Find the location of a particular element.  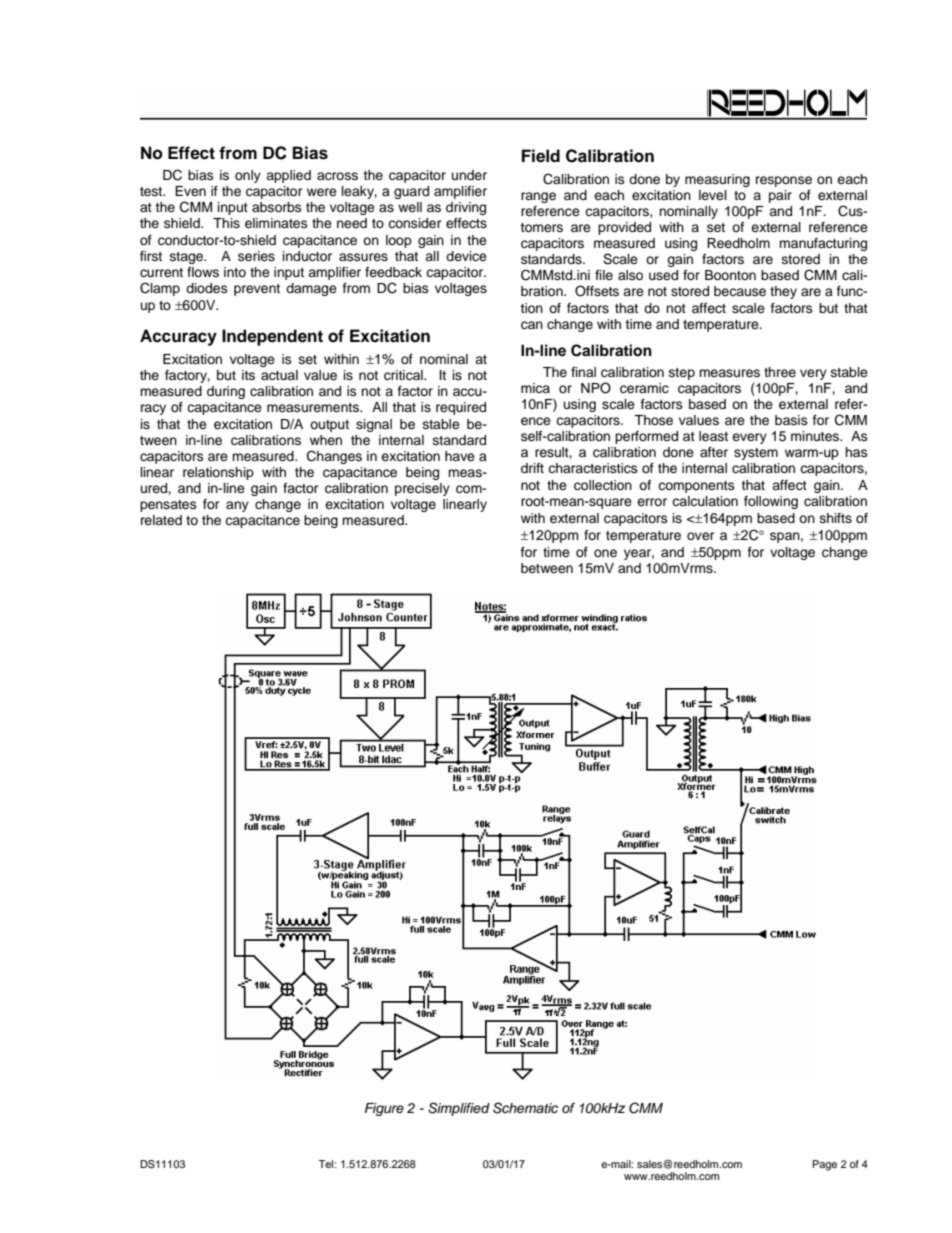

over is located at coordinates (700, 536).
